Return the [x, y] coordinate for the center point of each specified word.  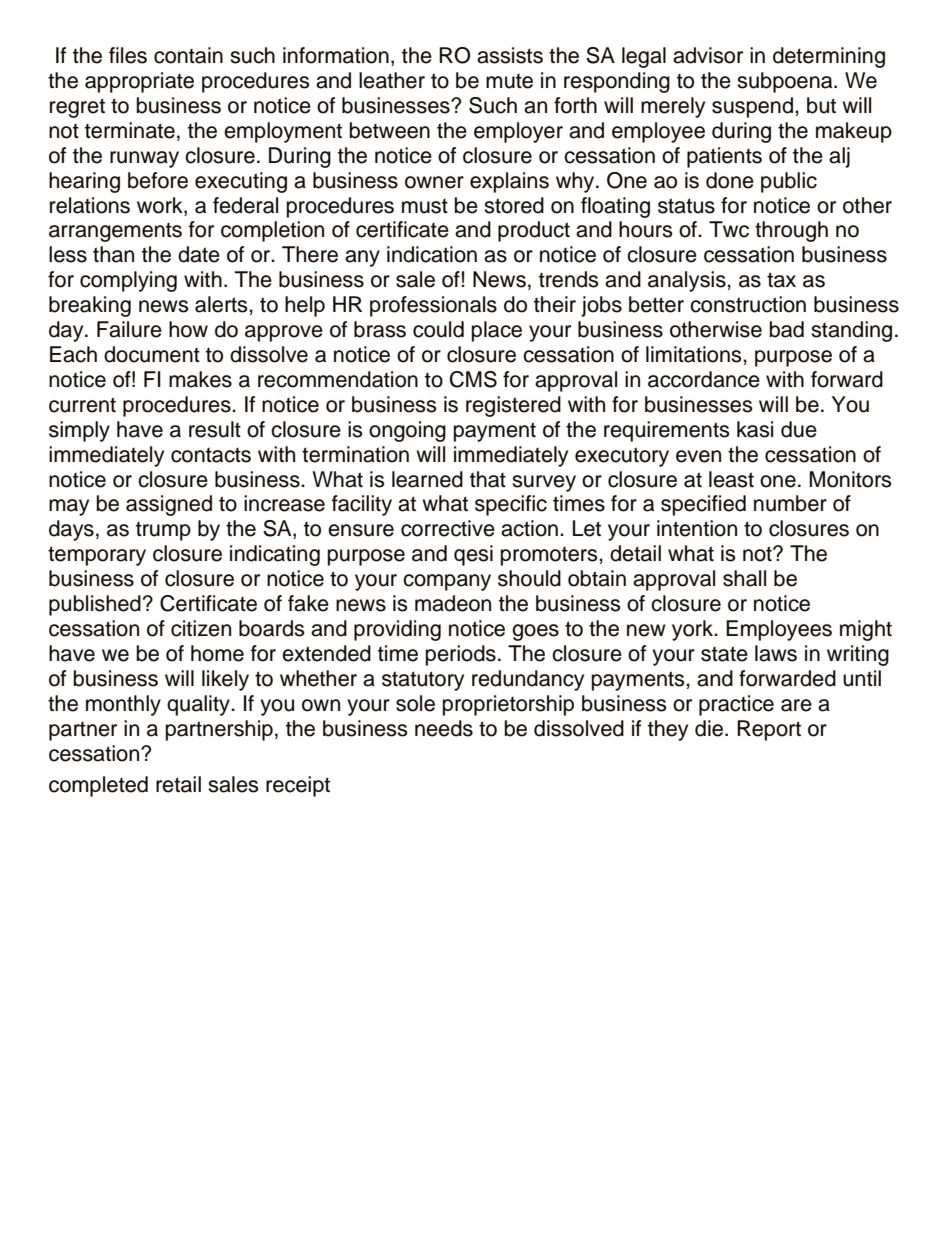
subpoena [786, 82]
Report [769, 730]
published [95, 605]
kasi [755, 429]
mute [509, 81]
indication [432, 254]
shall [744, 578]
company [447, 582]
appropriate [139, 82]
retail [178, 784]
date [199, 254]
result [215, 429]
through [791, 231]
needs [444, 728]
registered [513, 406]
